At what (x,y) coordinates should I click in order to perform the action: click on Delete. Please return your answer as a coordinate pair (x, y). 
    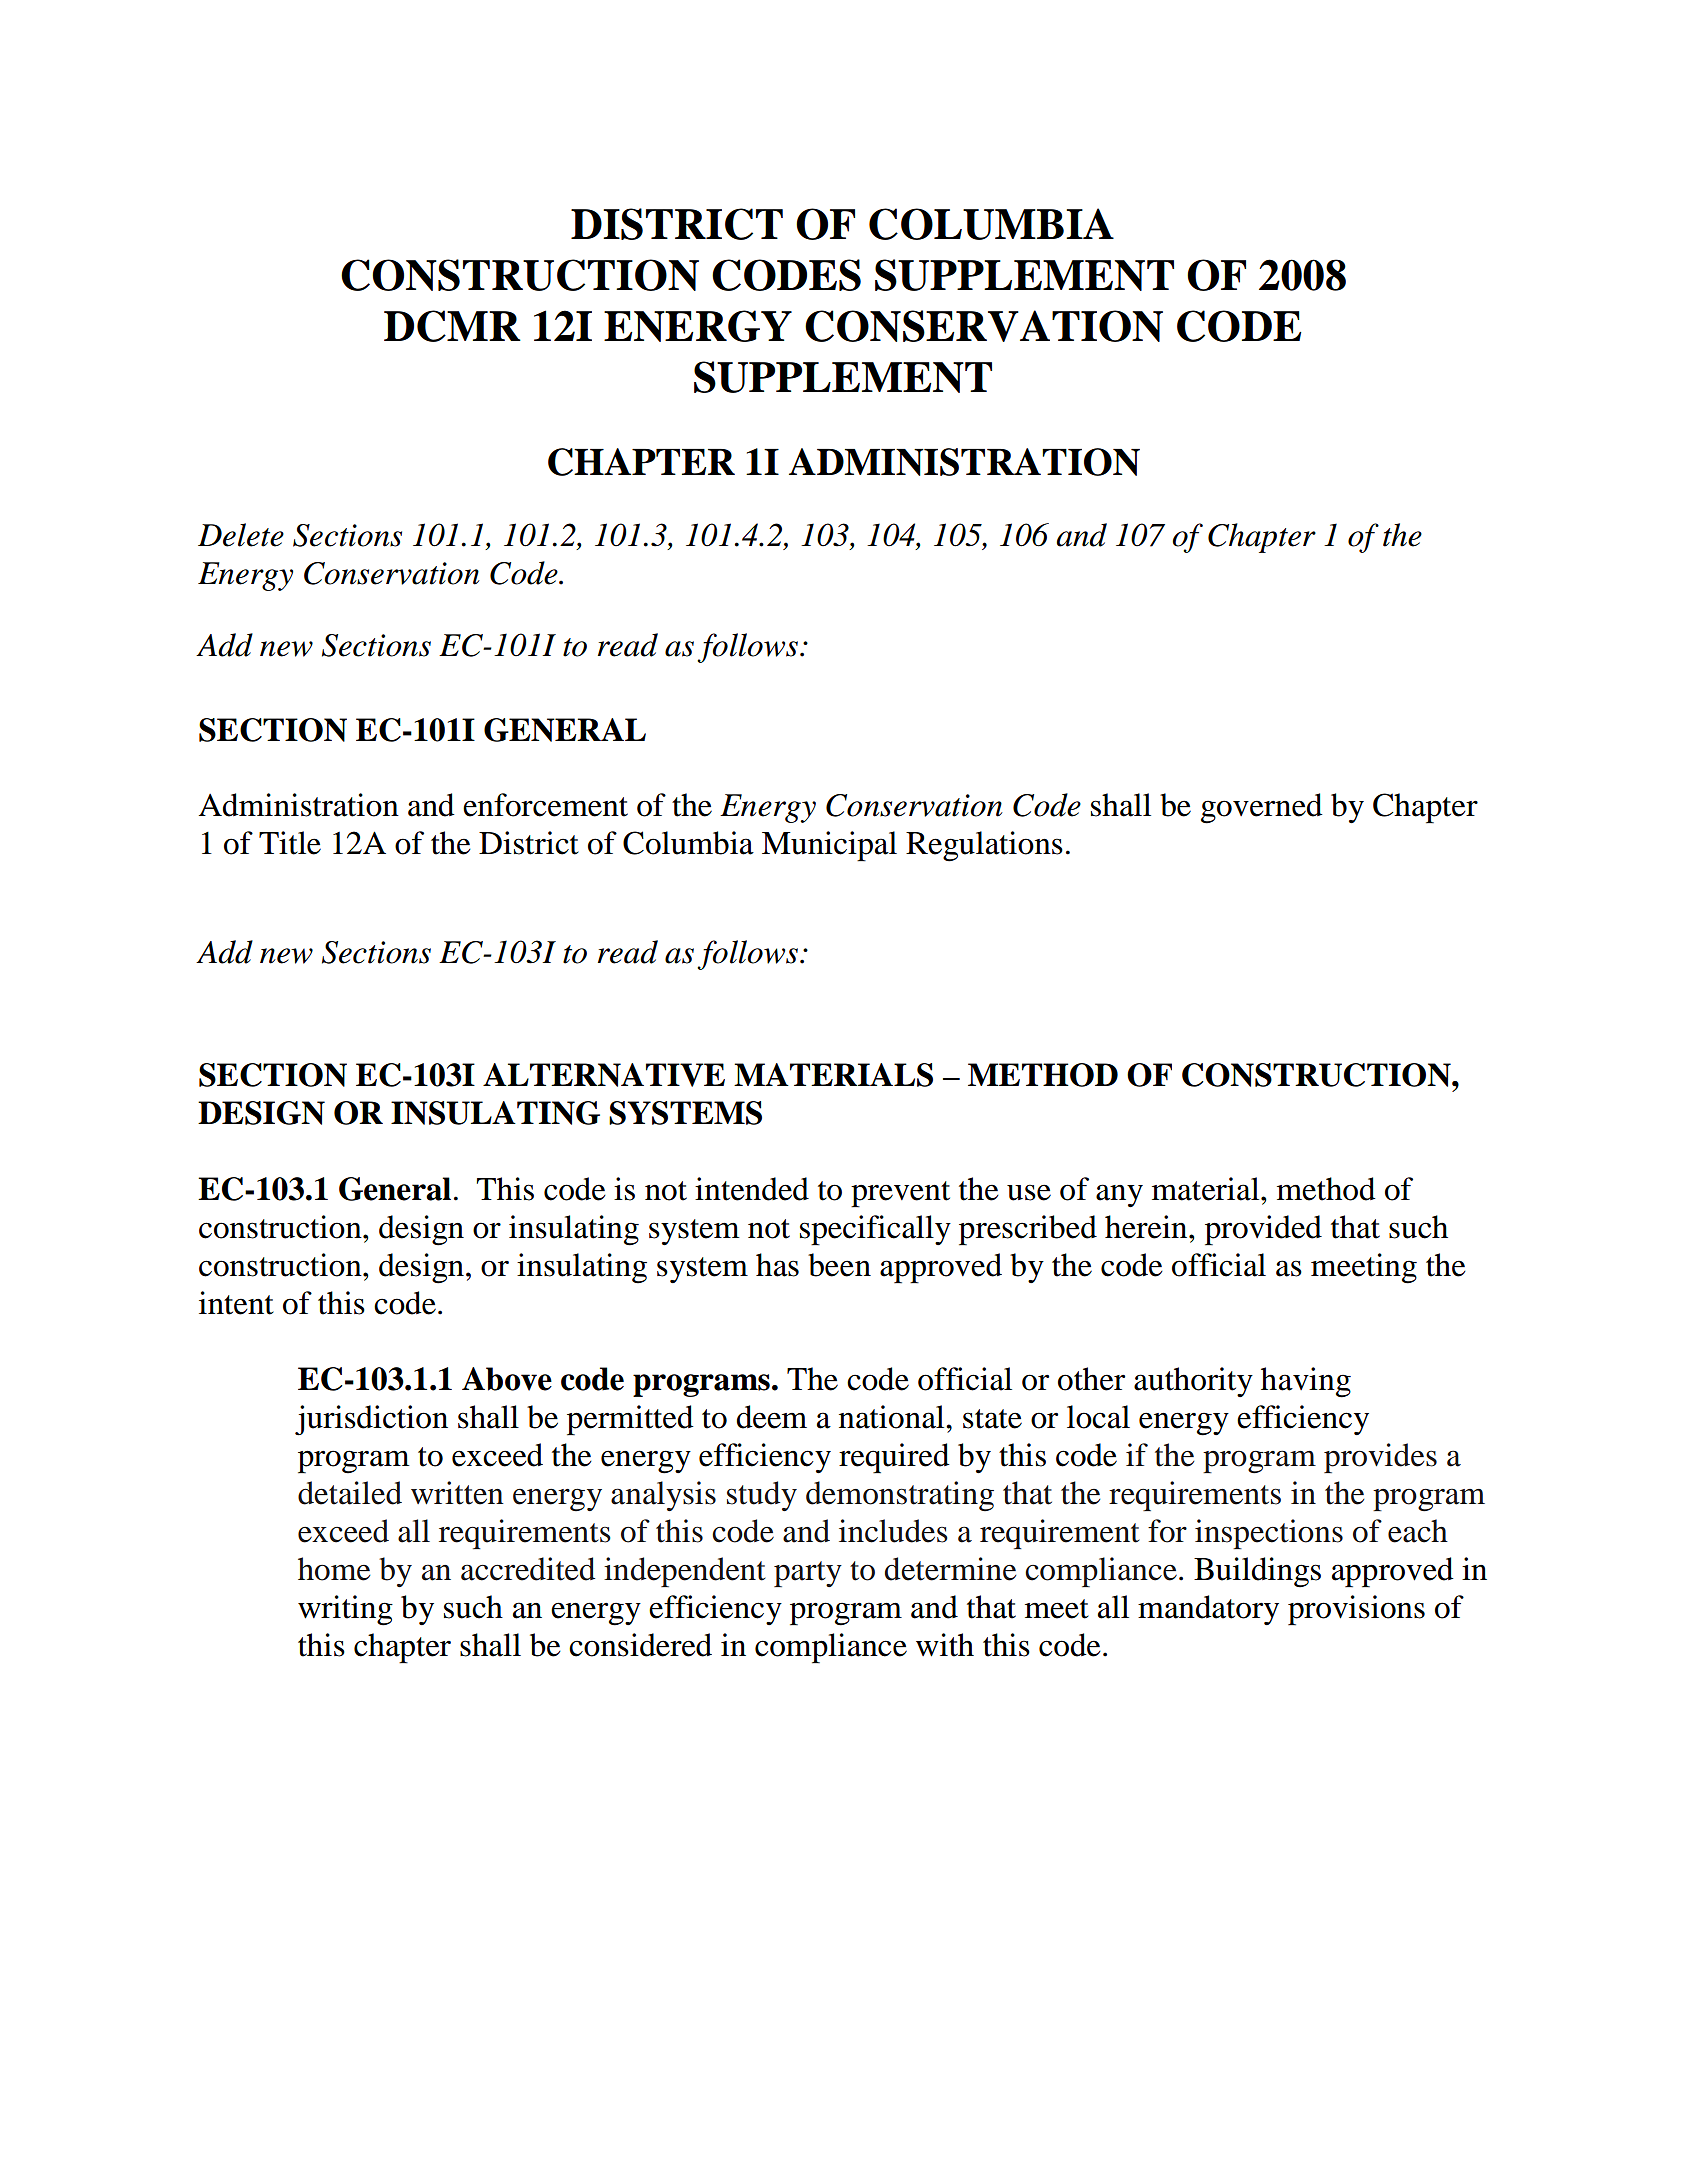
    Looking at the image, I should click on (241, 535).
